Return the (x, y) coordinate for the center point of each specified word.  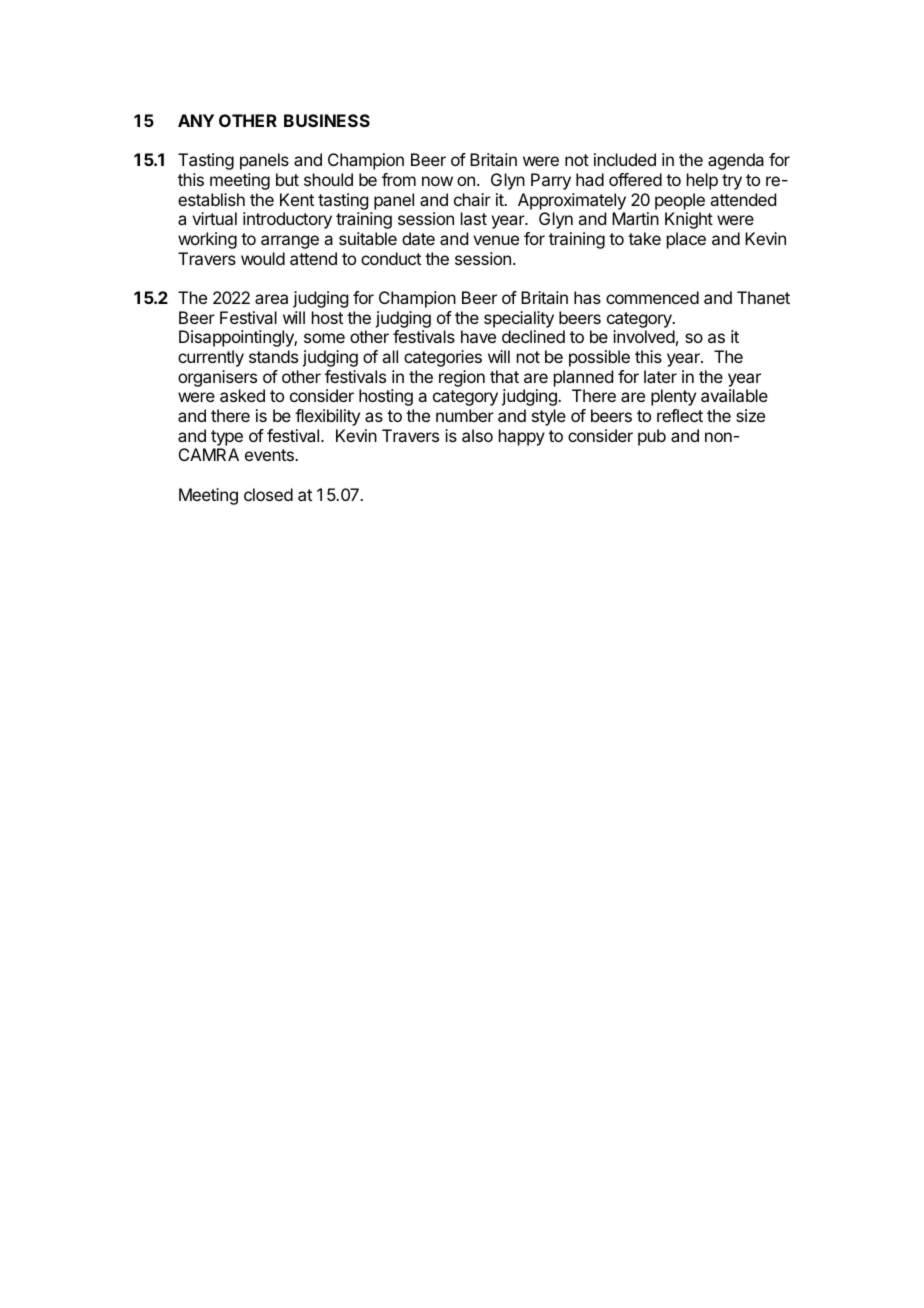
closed (268, 494)
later (660, 376)
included (625, 159)
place (686, 240)
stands (273, 356)
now (437, 181)
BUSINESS (327, 120)
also (477, 435)
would (263, 258)
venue (496, 240)
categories (443, 358)
